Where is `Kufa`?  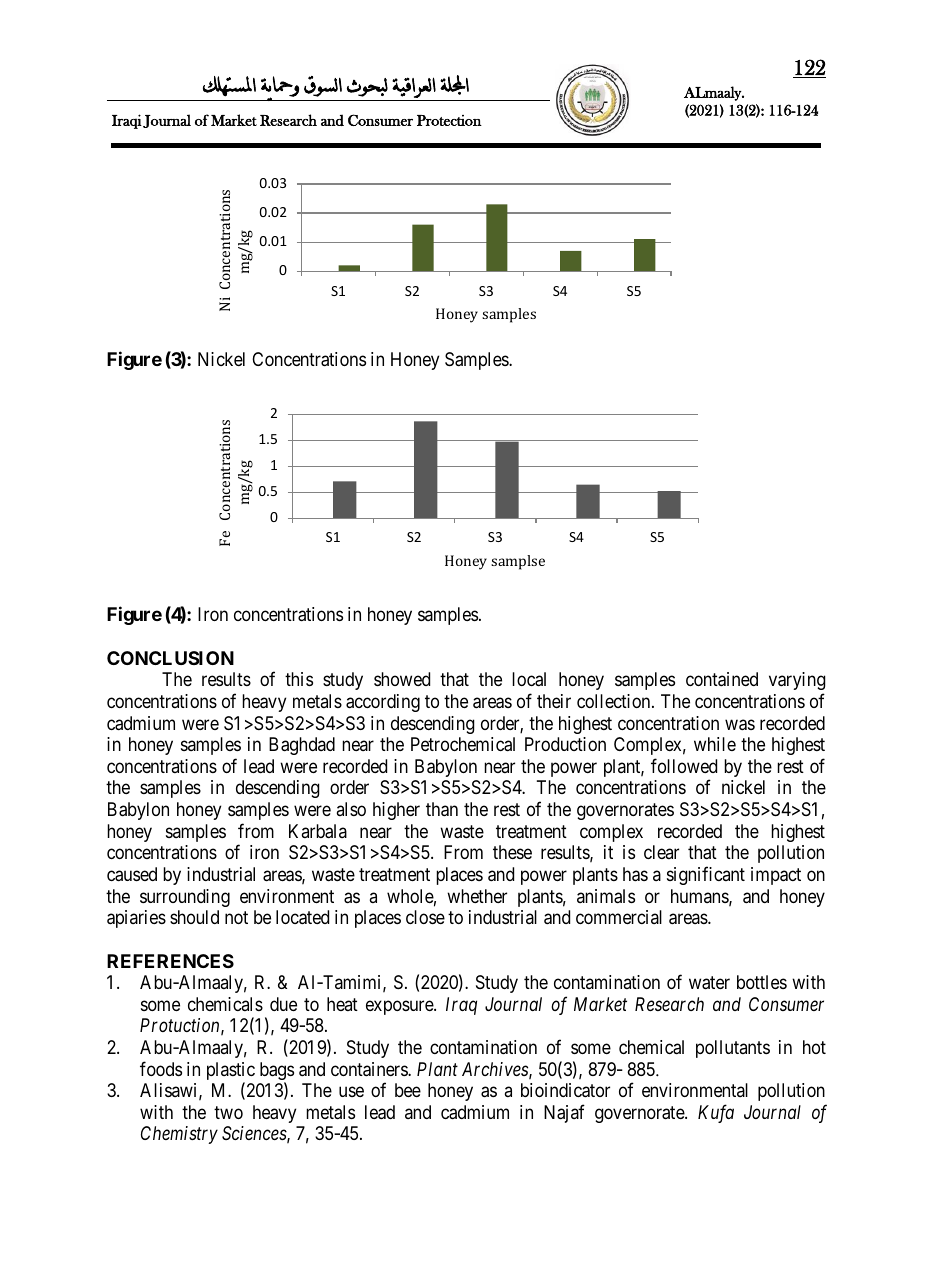
Kufa is located at coordinates (716, 1113).
